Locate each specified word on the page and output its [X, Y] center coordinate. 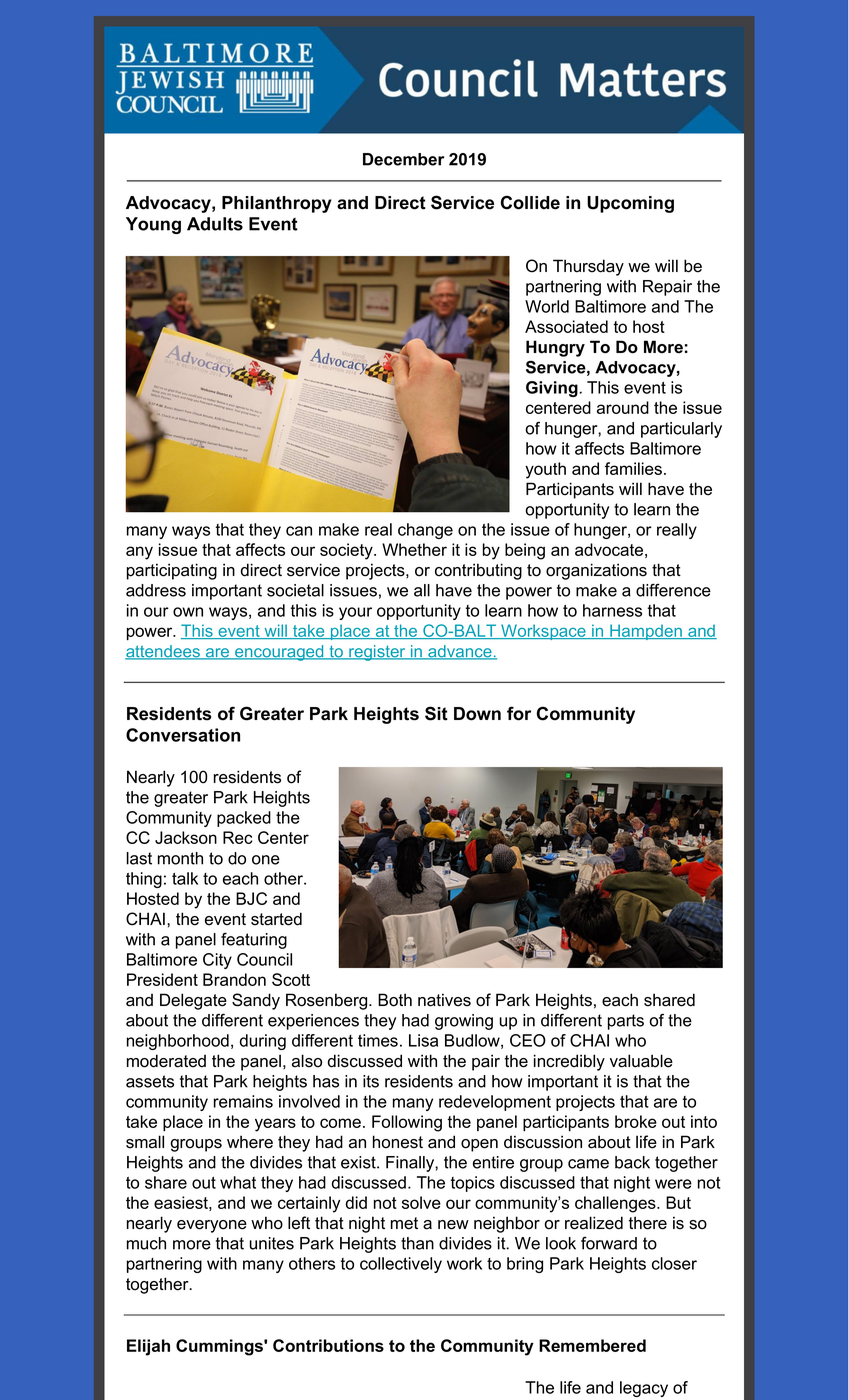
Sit [436, 713]
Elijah [148, 1347]
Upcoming [630, 204]
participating [172, 571]
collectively [401, 1265]
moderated [166, 1061]
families [635, 468]
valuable [641, 1061]
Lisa [423, 1040]
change [425, 531]
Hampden [646, 632]
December [403, 159]
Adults [215, 224]
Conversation [183, 735]
